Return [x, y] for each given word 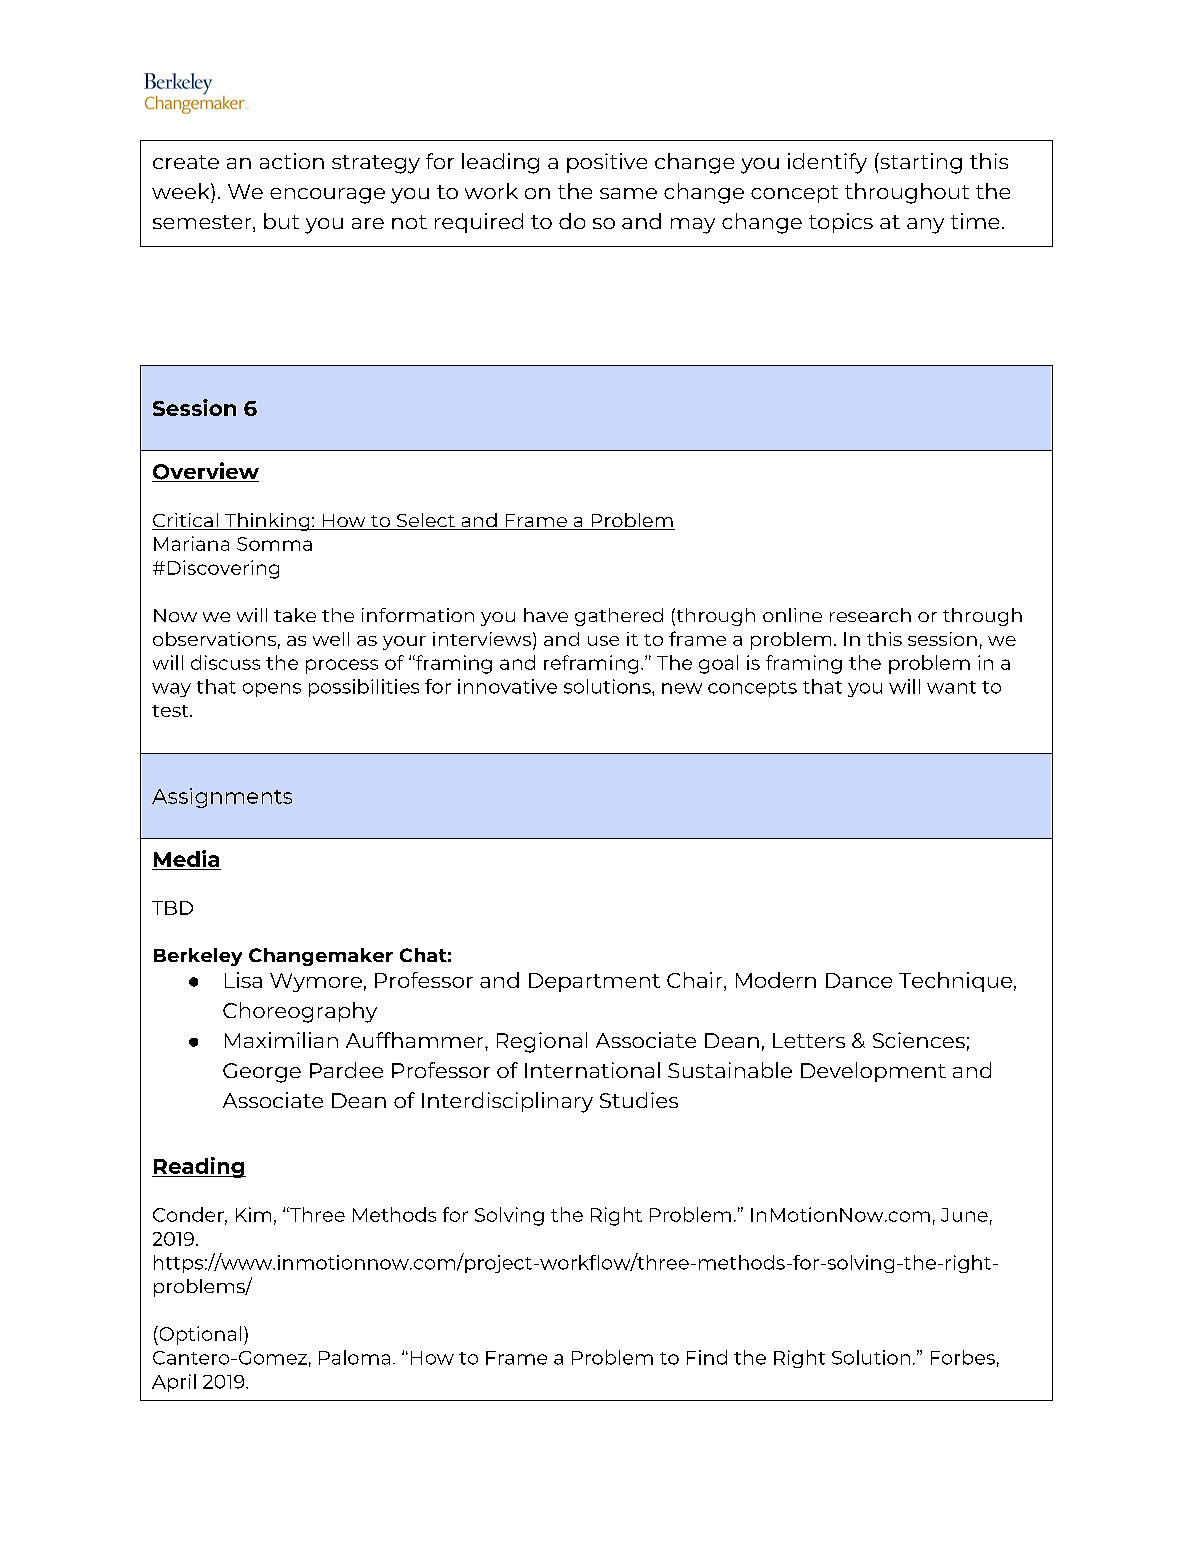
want [951, 687]
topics [841, 223]
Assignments [222, 798]
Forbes [963, 1357]
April [174, 1383]
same [628, 193]
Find [707, 1357]
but [281, 221]
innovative [507, 686]
